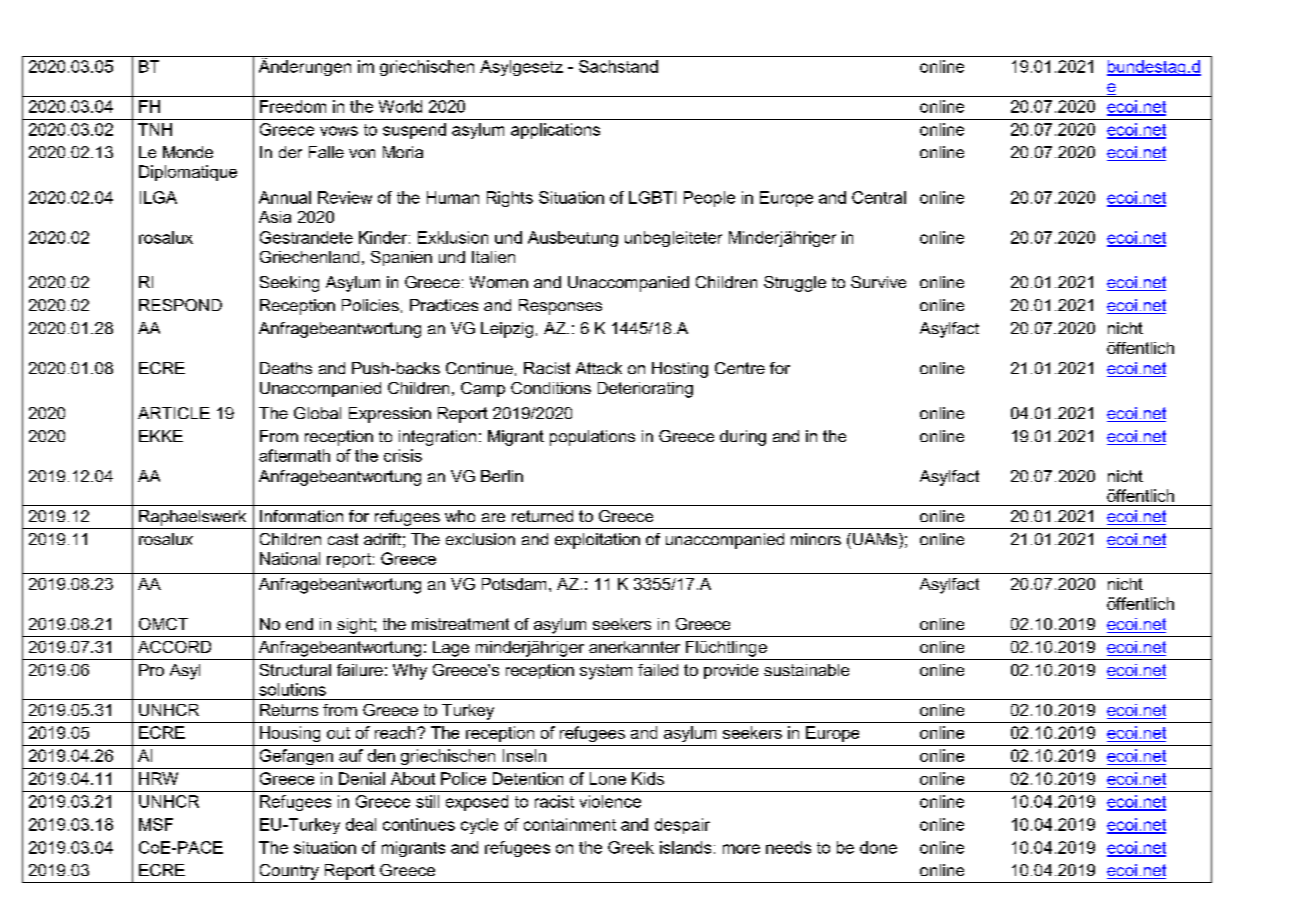 This screenshot has width=1308, height=924. Describe the element at coordinates (514, 584) in the screenshot. I see `Potsdam` at that location.
